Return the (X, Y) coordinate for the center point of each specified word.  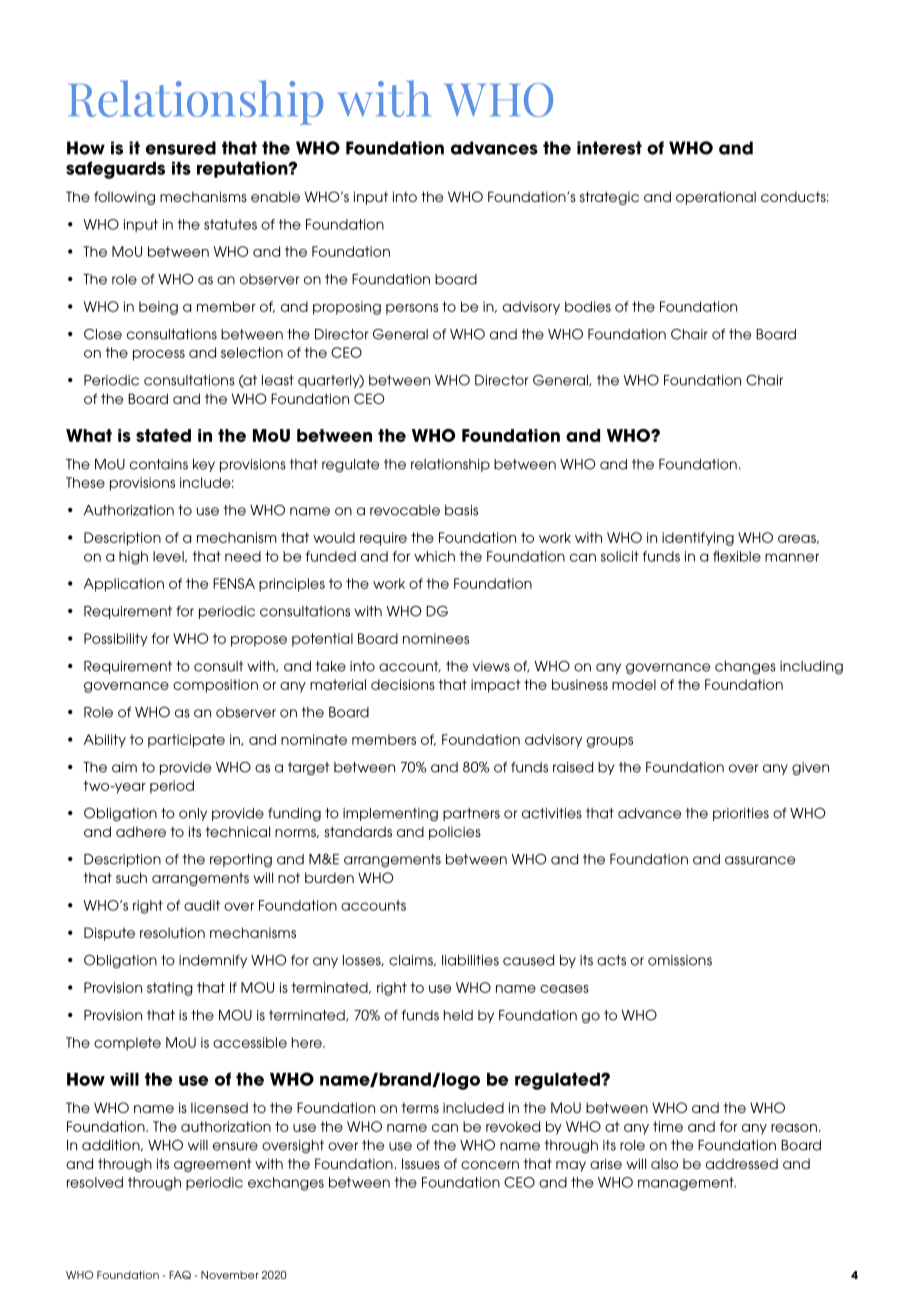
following (124, 198)
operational (716, 198)
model (634, 684)
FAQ (180, 1275)
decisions (403, 684)
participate (186, 741)
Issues (421, 1163)
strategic (609, 198)
